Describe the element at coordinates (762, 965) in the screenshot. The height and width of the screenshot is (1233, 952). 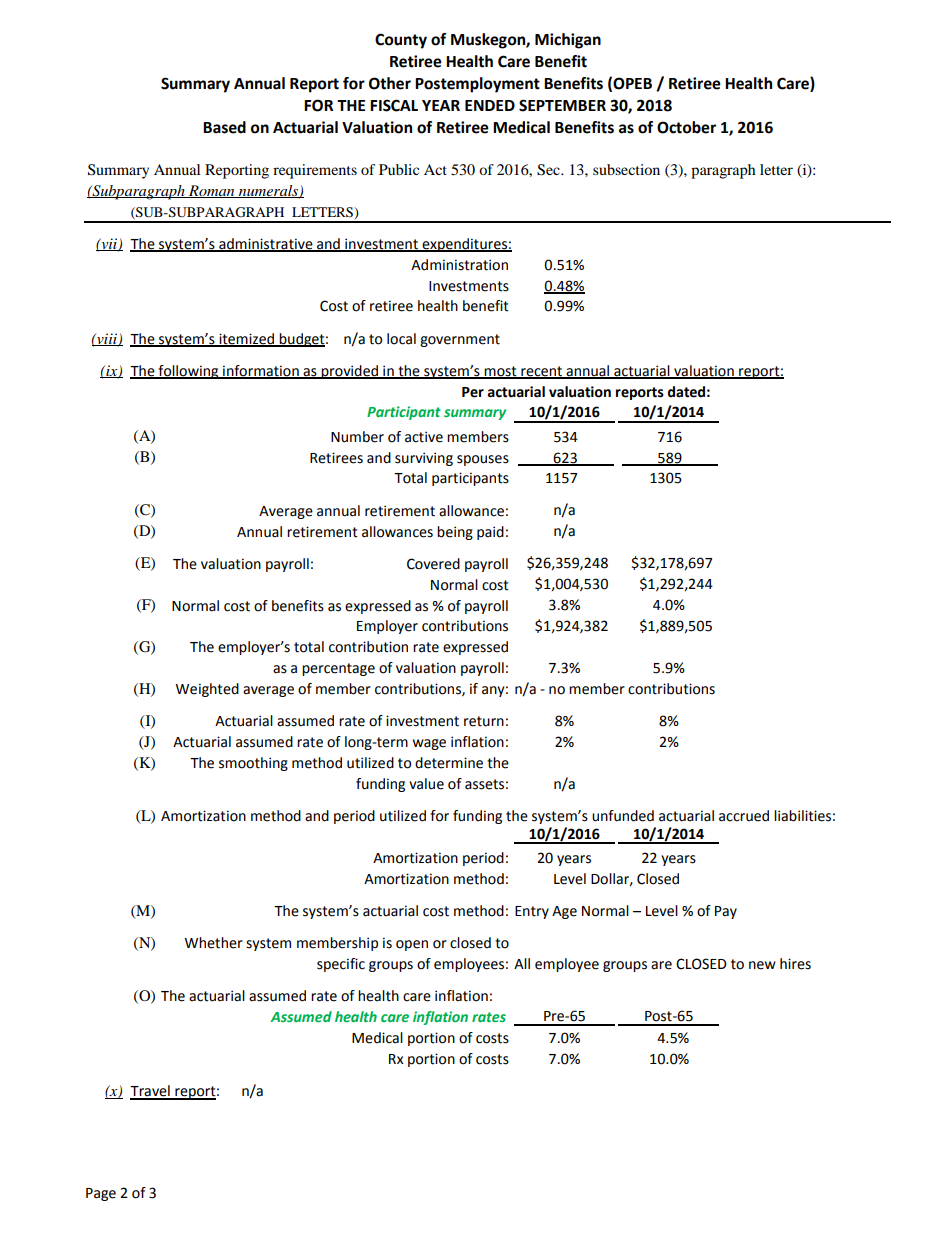
I see `new` at that location.
